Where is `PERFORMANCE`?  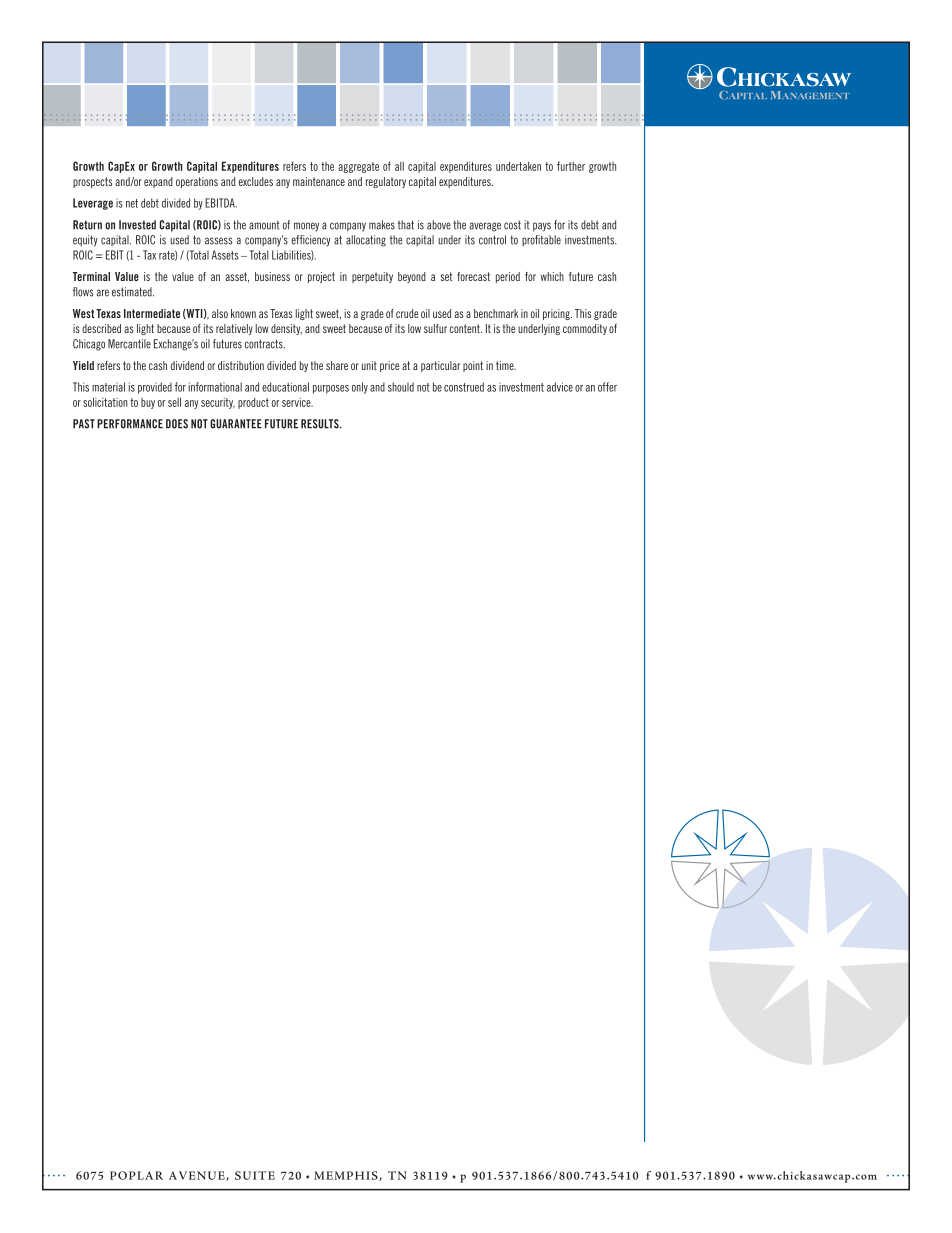
PERFORMANCE is located at coordinates (130, 424).
